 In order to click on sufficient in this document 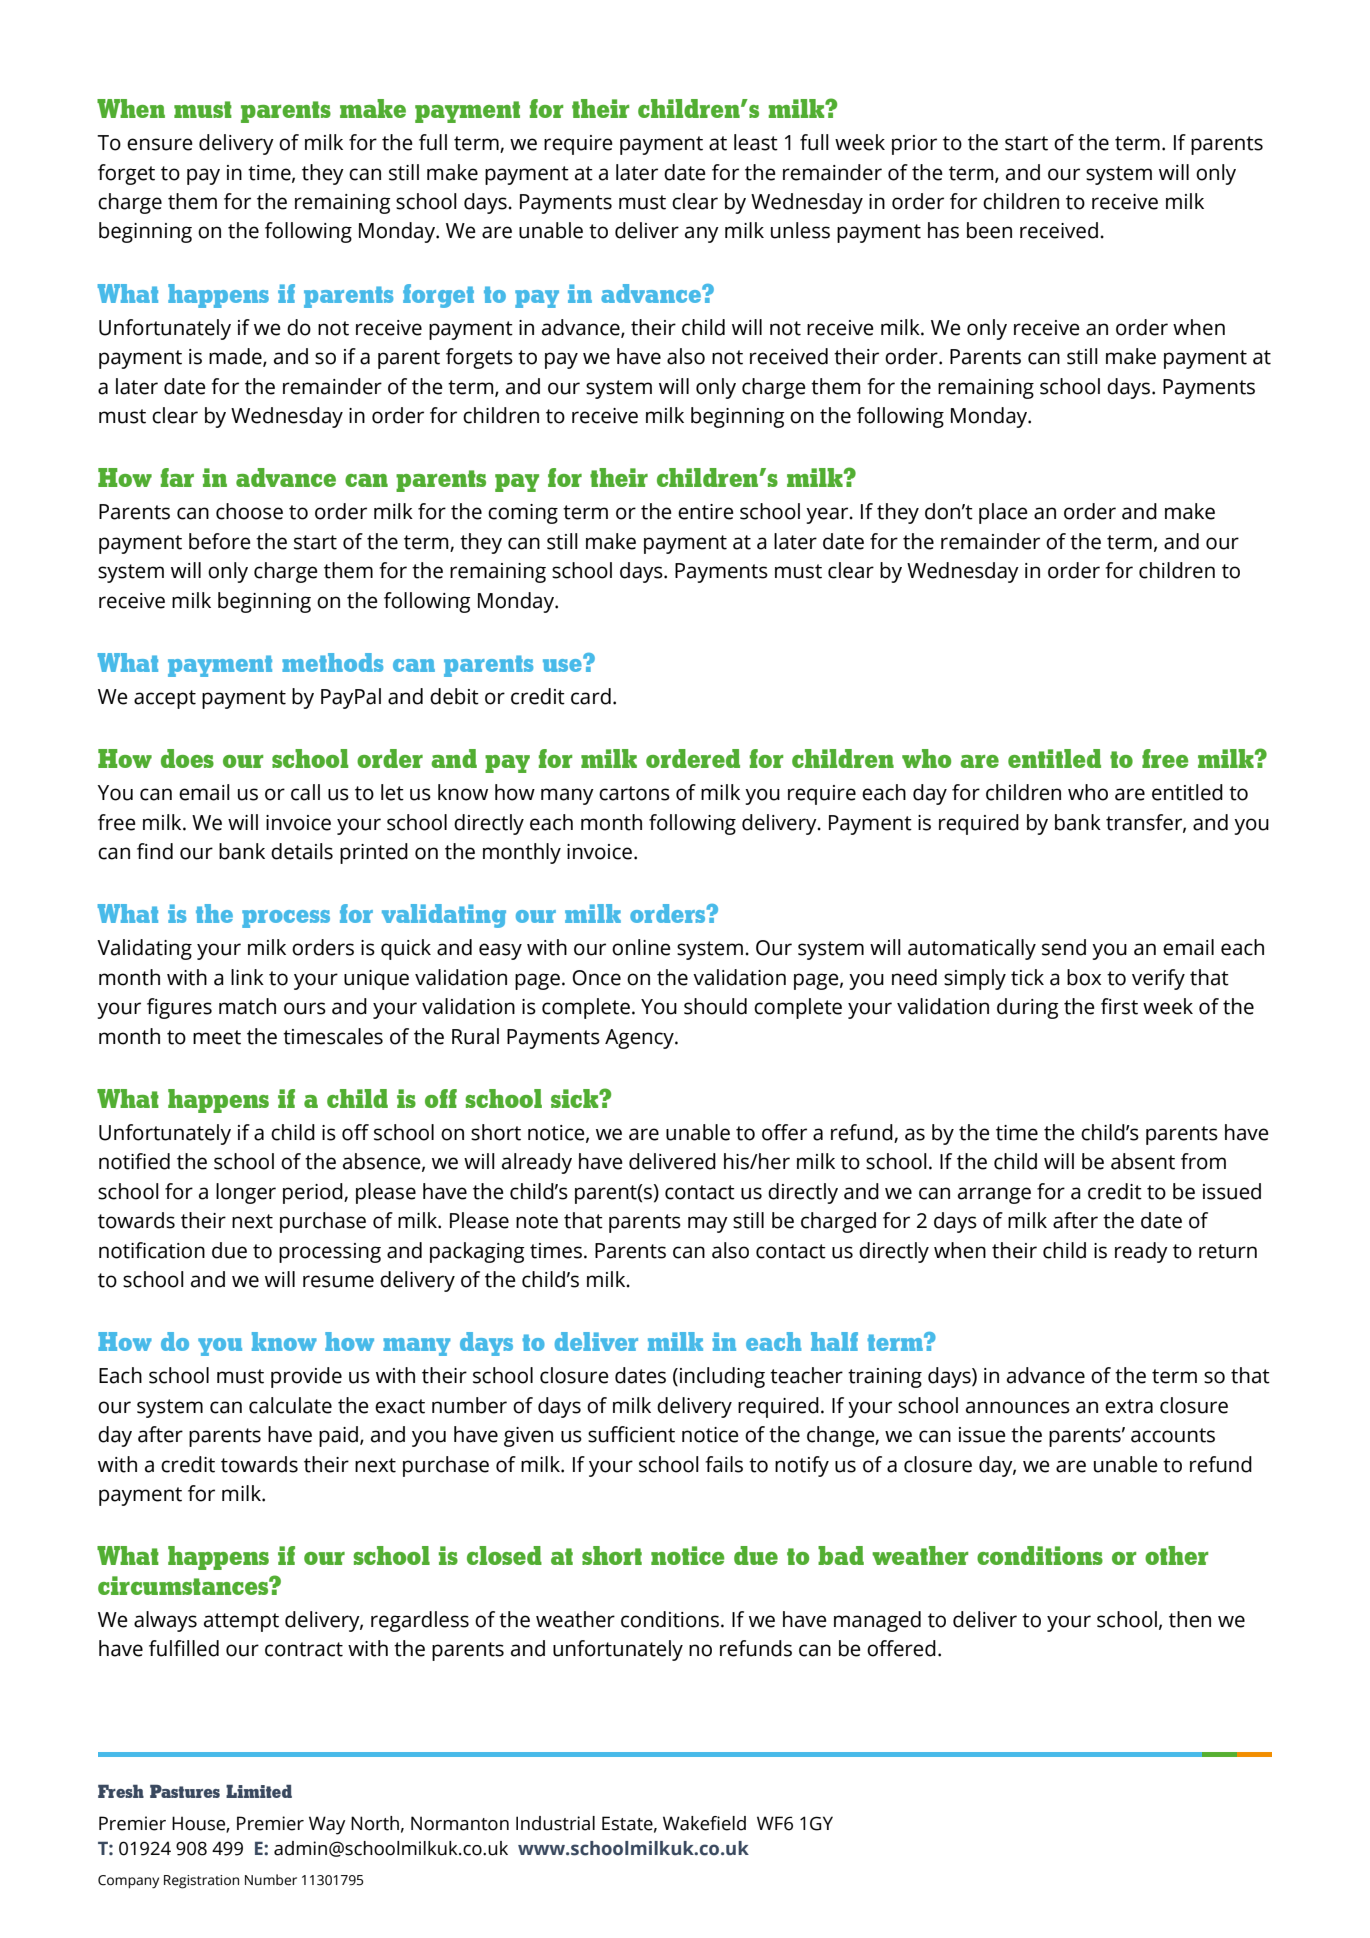, I will do `click(631, 1434)`.
